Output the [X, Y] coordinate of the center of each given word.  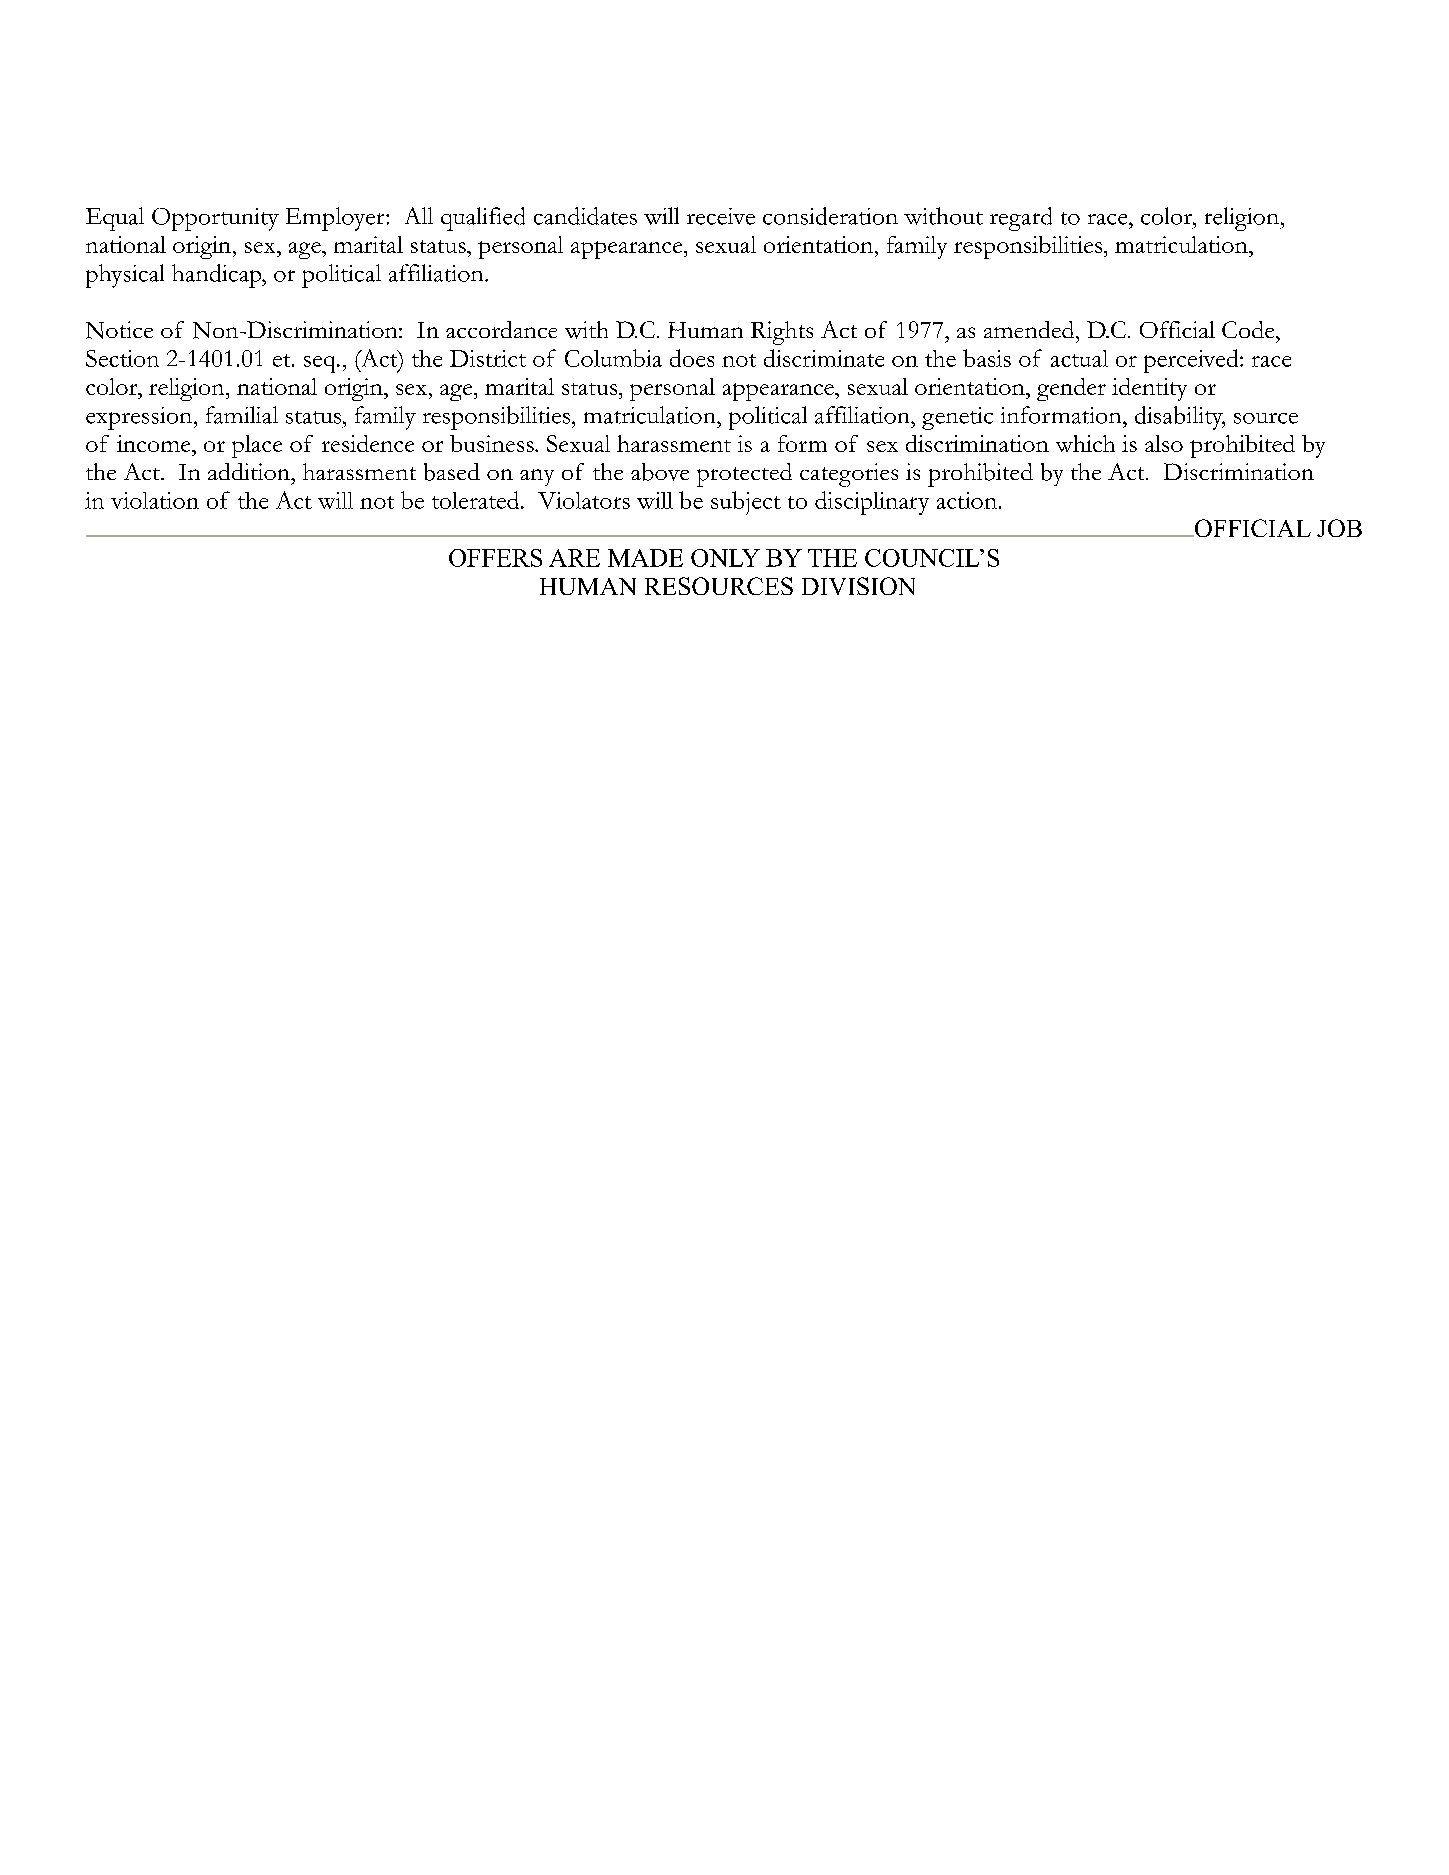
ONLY [725, 558]
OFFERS [495, 558]
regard [1021, 219]
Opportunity [215, 219]
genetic [957, 418]
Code [1249, 329]
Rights [782, 333]
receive [721, 216]
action [967, 500]
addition [250, 471]
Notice [119, 330]
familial [242, 415]
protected [744, 475]
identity [1149, 389]
